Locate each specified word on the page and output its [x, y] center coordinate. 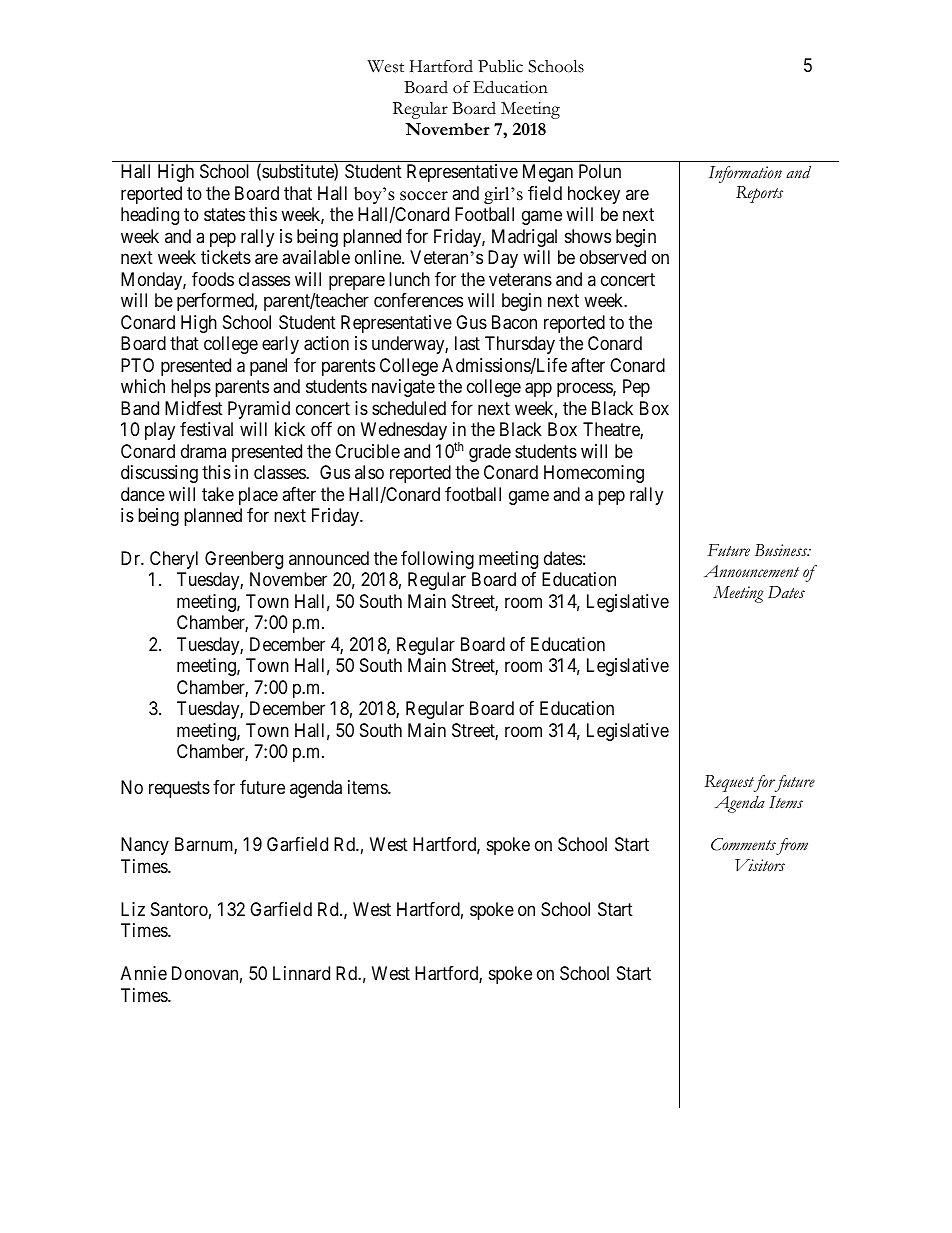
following [437, 560]
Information [745, 174]
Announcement [751, 571]
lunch [409, 279]
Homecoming [594, 474]
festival [206, 429]
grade [490, 453]
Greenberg [244, 560]
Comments [743, 844]
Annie [144, 973]
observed [613, 257]
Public [500, 66]
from [792, 846]
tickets [226, 257]
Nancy [145, 846]
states [224, 215]
